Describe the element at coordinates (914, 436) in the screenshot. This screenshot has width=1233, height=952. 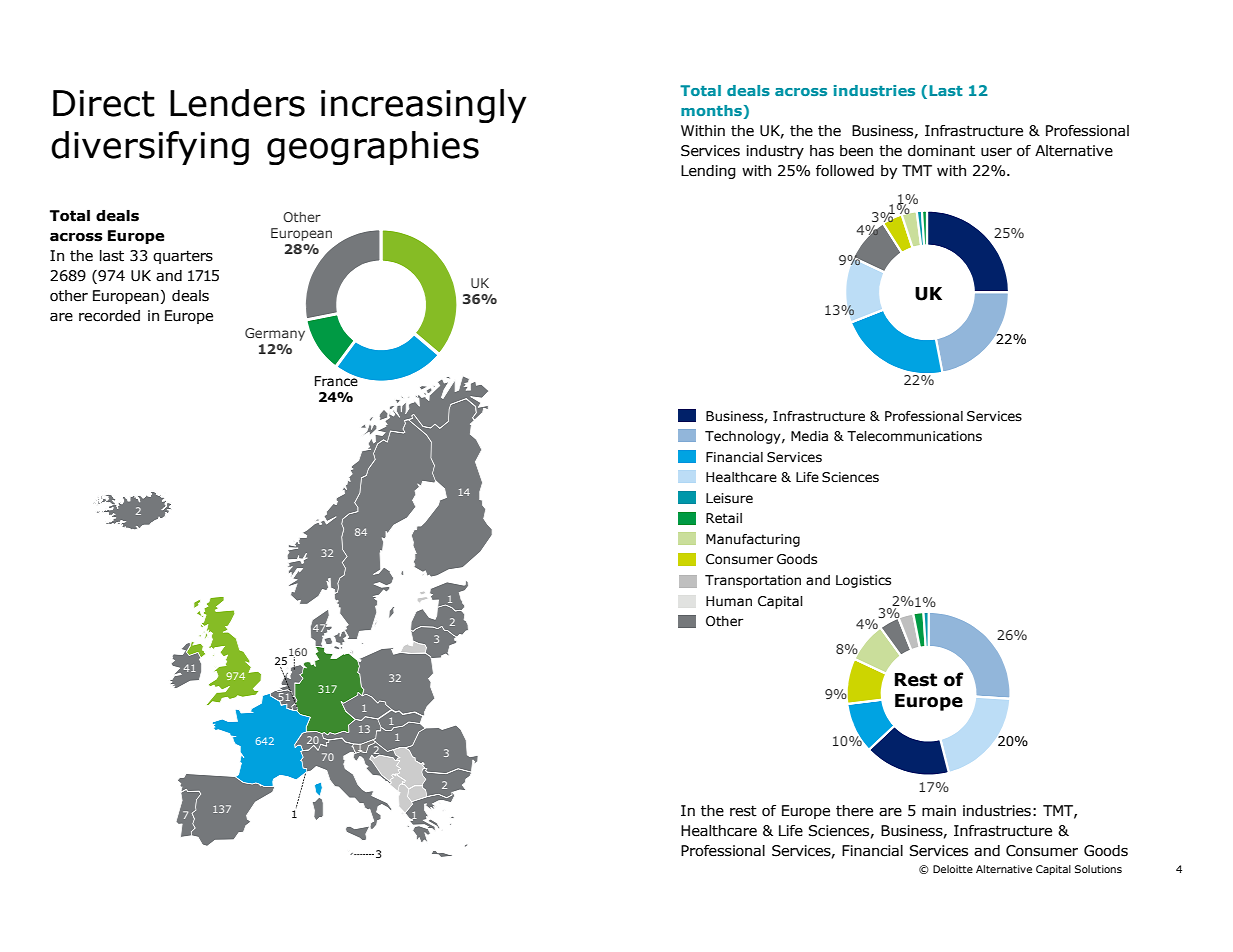
I see `Telecommunications` at that location.
